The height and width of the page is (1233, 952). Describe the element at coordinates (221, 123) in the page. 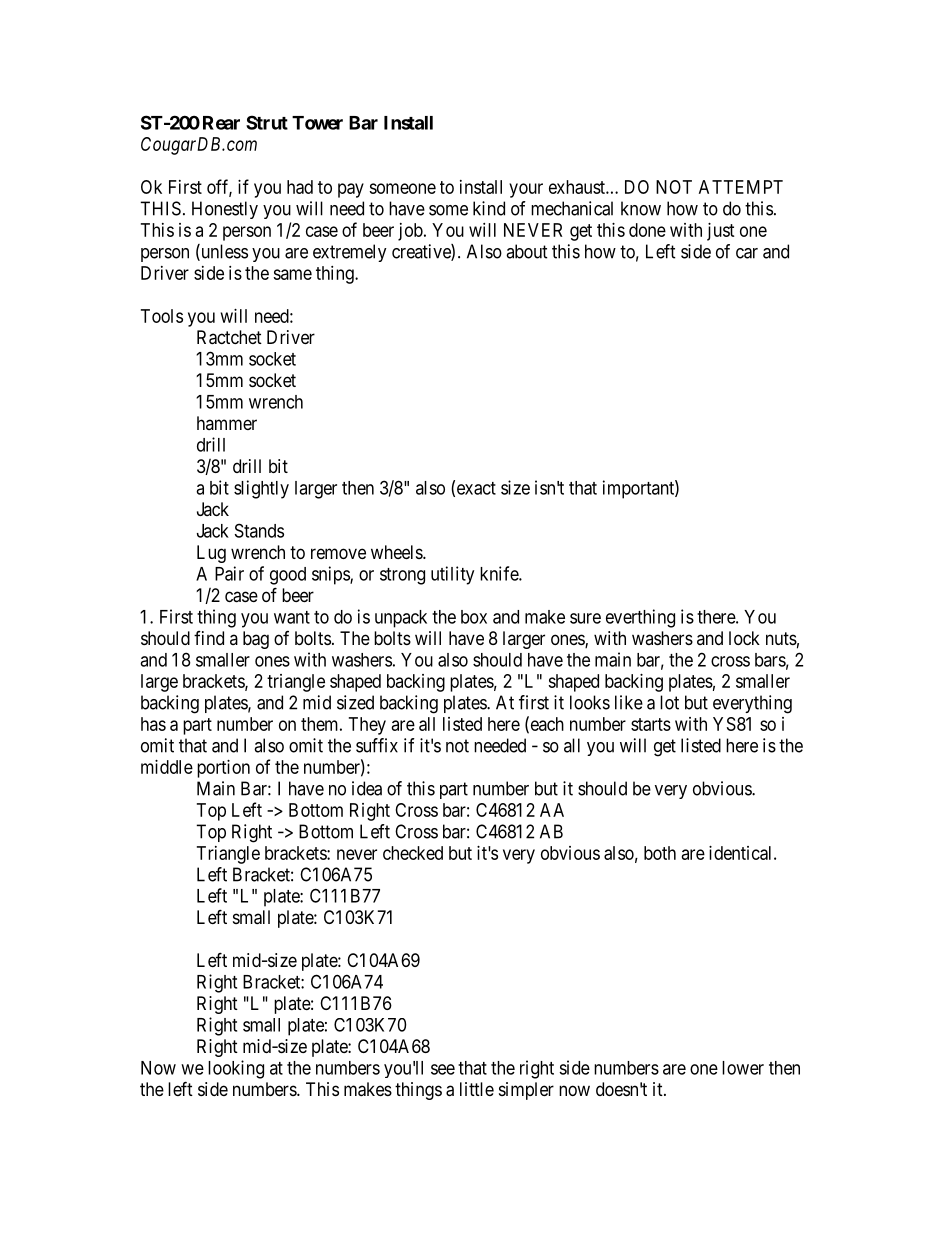

I see `Rear` at that location.
